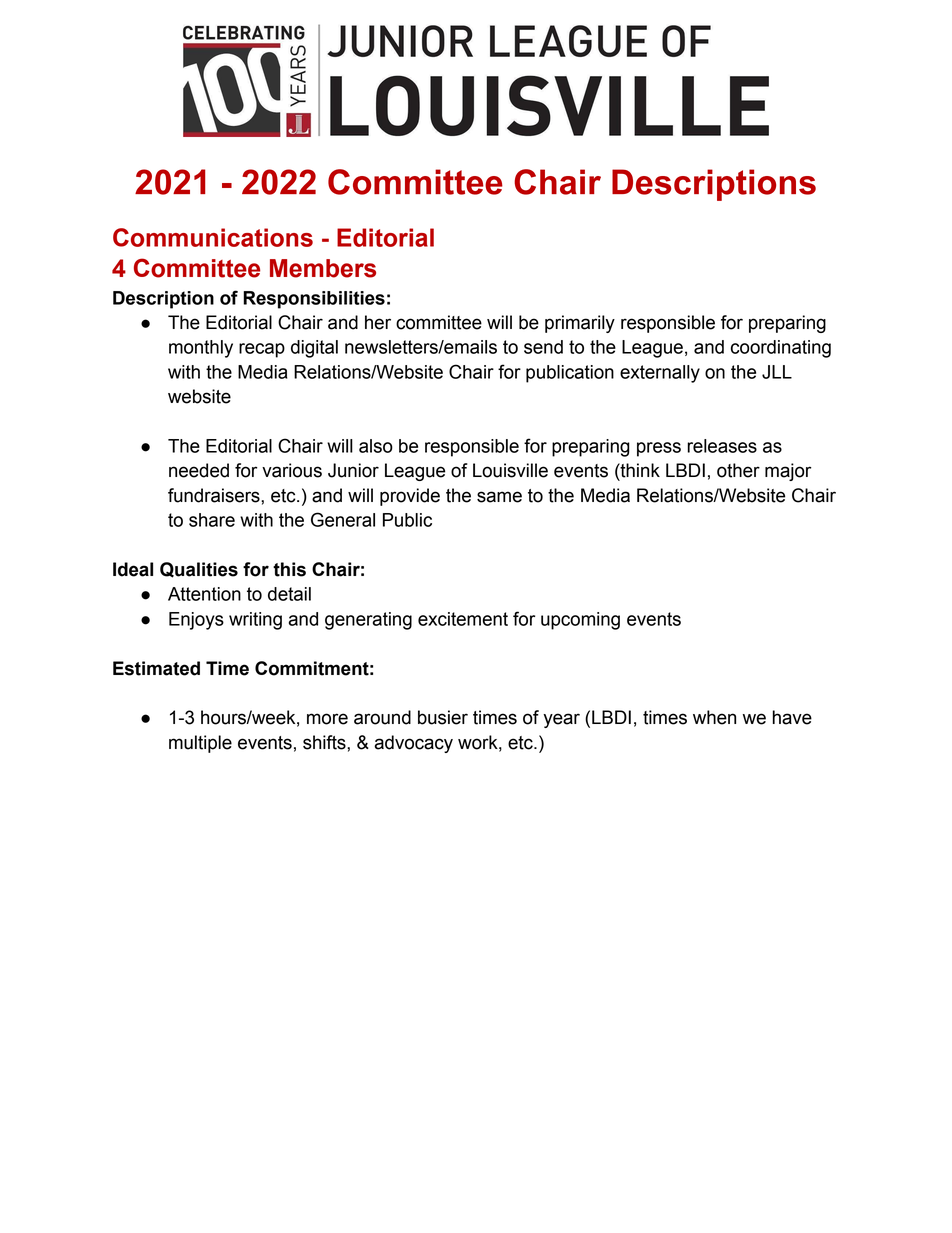 The image size is (952, 1233). I want to click on upcoming, so click(580, 621).
